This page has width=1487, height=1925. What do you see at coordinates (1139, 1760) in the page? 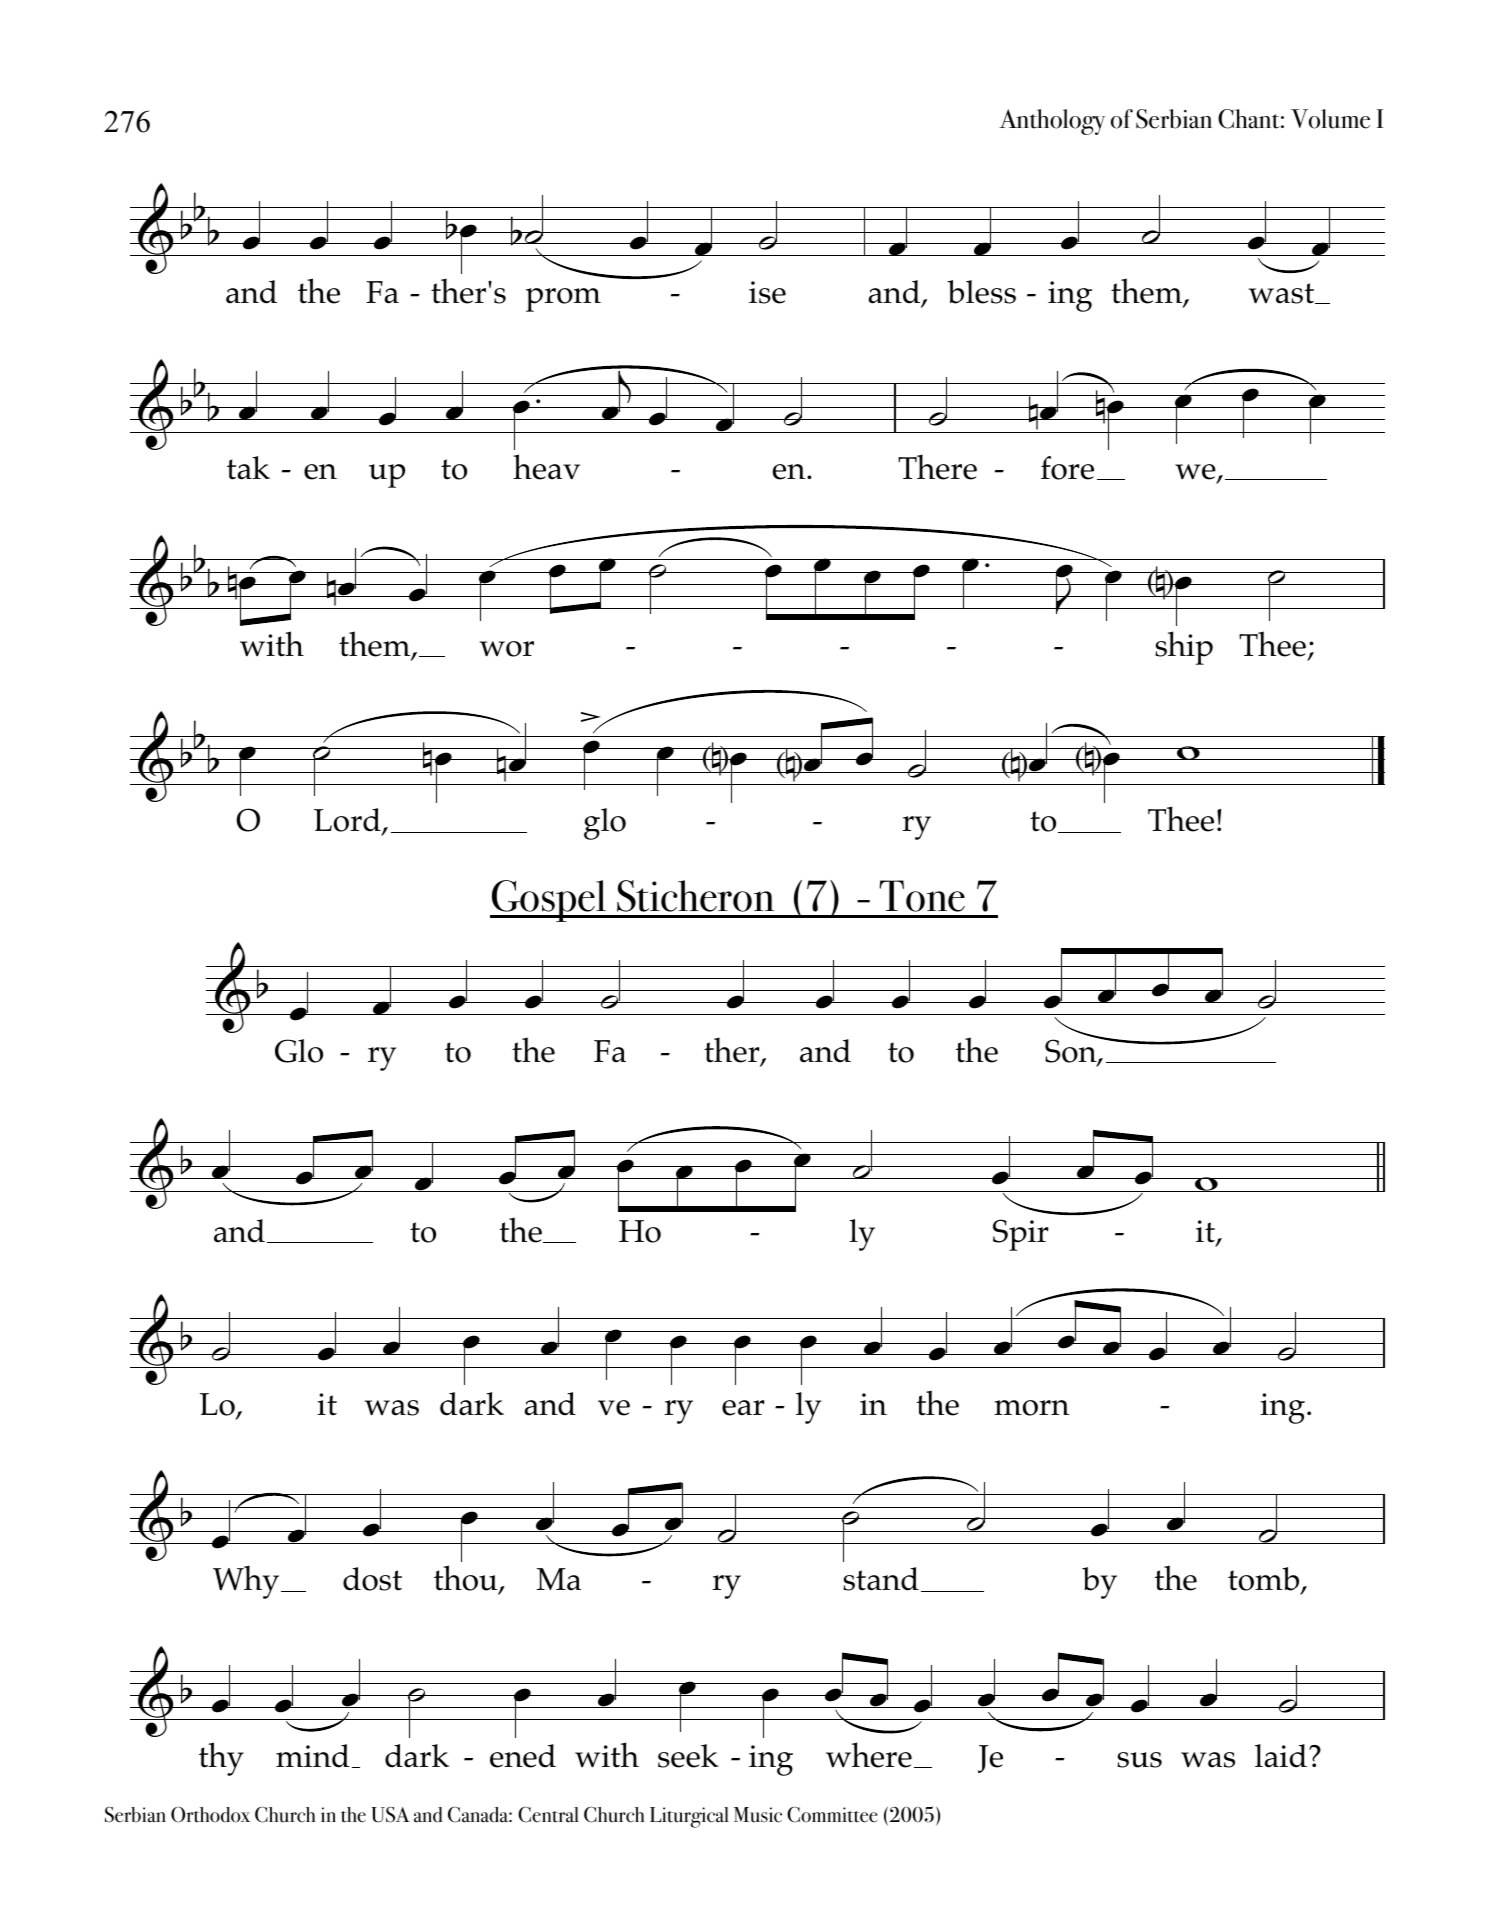
I see `sus` at bounding box center [1139, 1760].
